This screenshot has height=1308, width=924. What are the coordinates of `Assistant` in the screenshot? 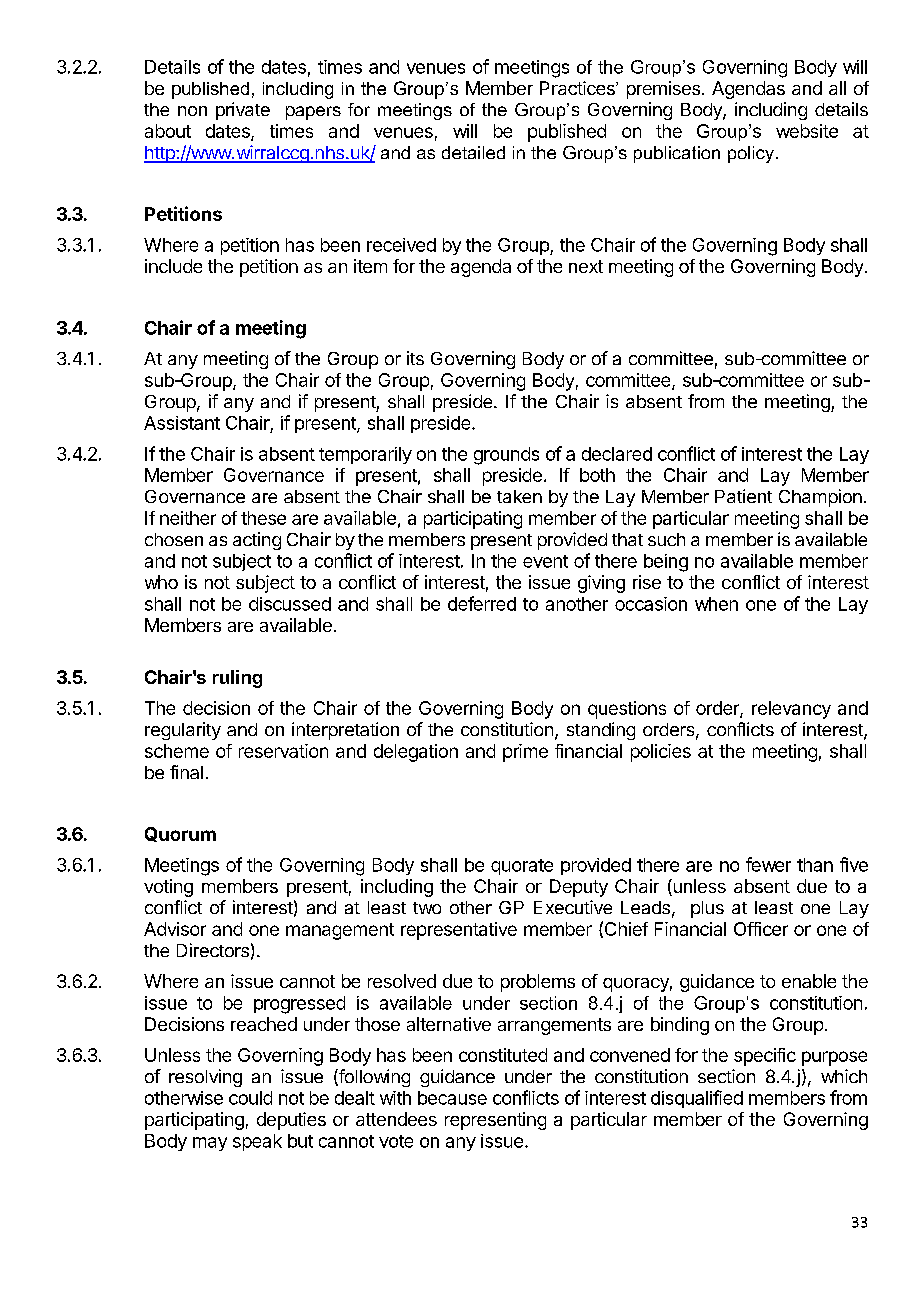 It's located at (182, 423).
